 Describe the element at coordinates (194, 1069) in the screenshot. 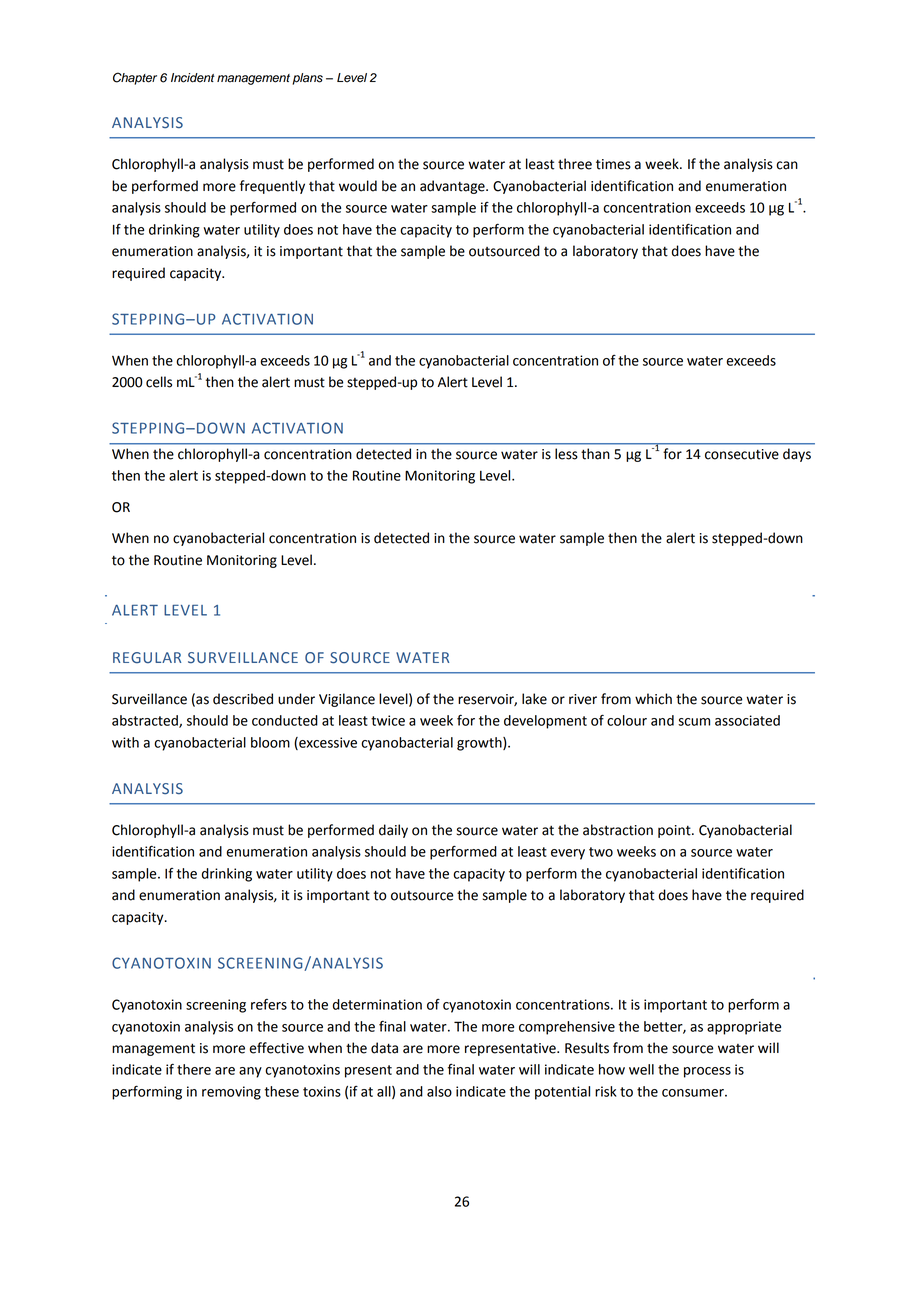

I see `there` at that location.
